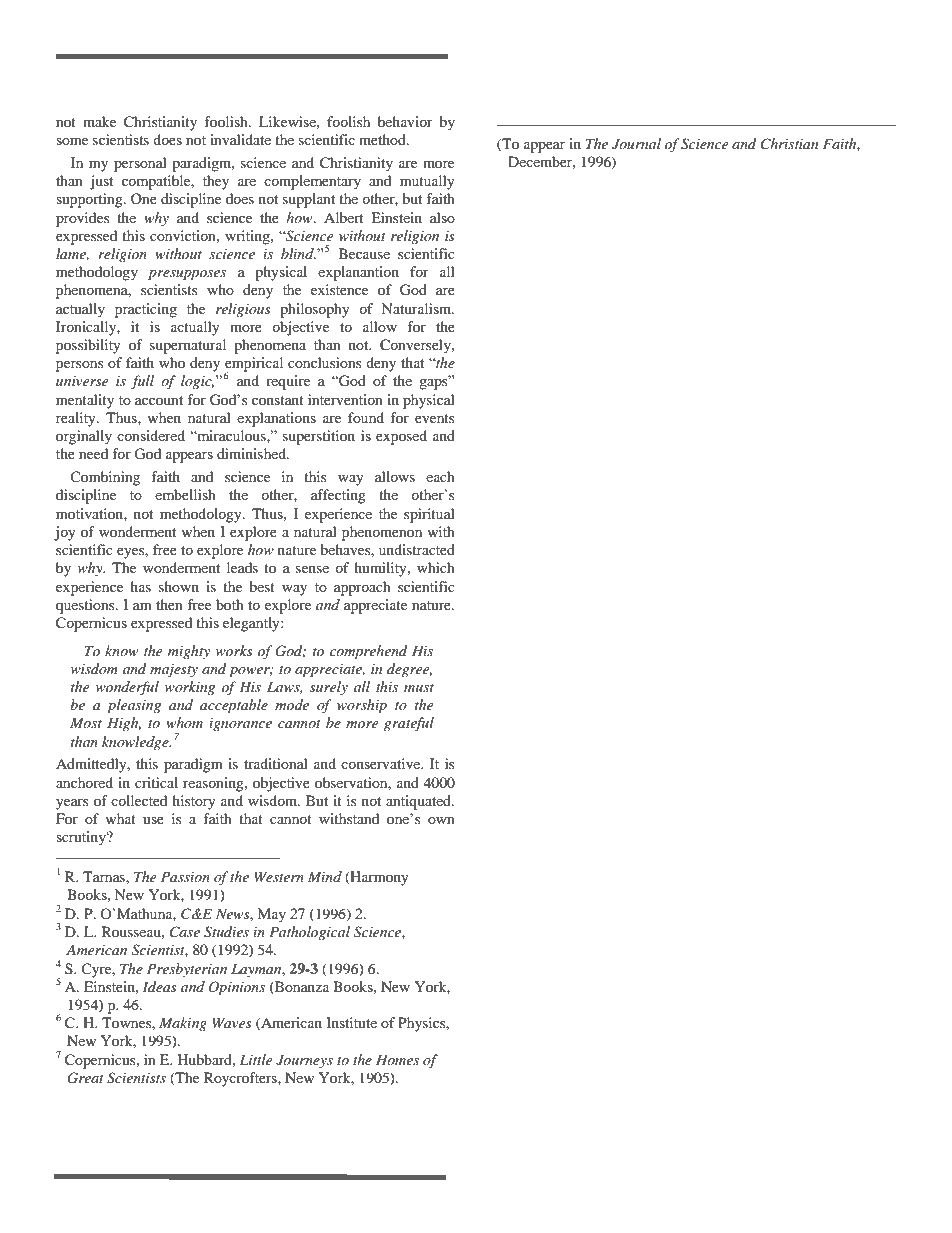 Image resolution: width=952 pixels, height=1233 pixels. I want to click on antiquated, so click(419, 802).
